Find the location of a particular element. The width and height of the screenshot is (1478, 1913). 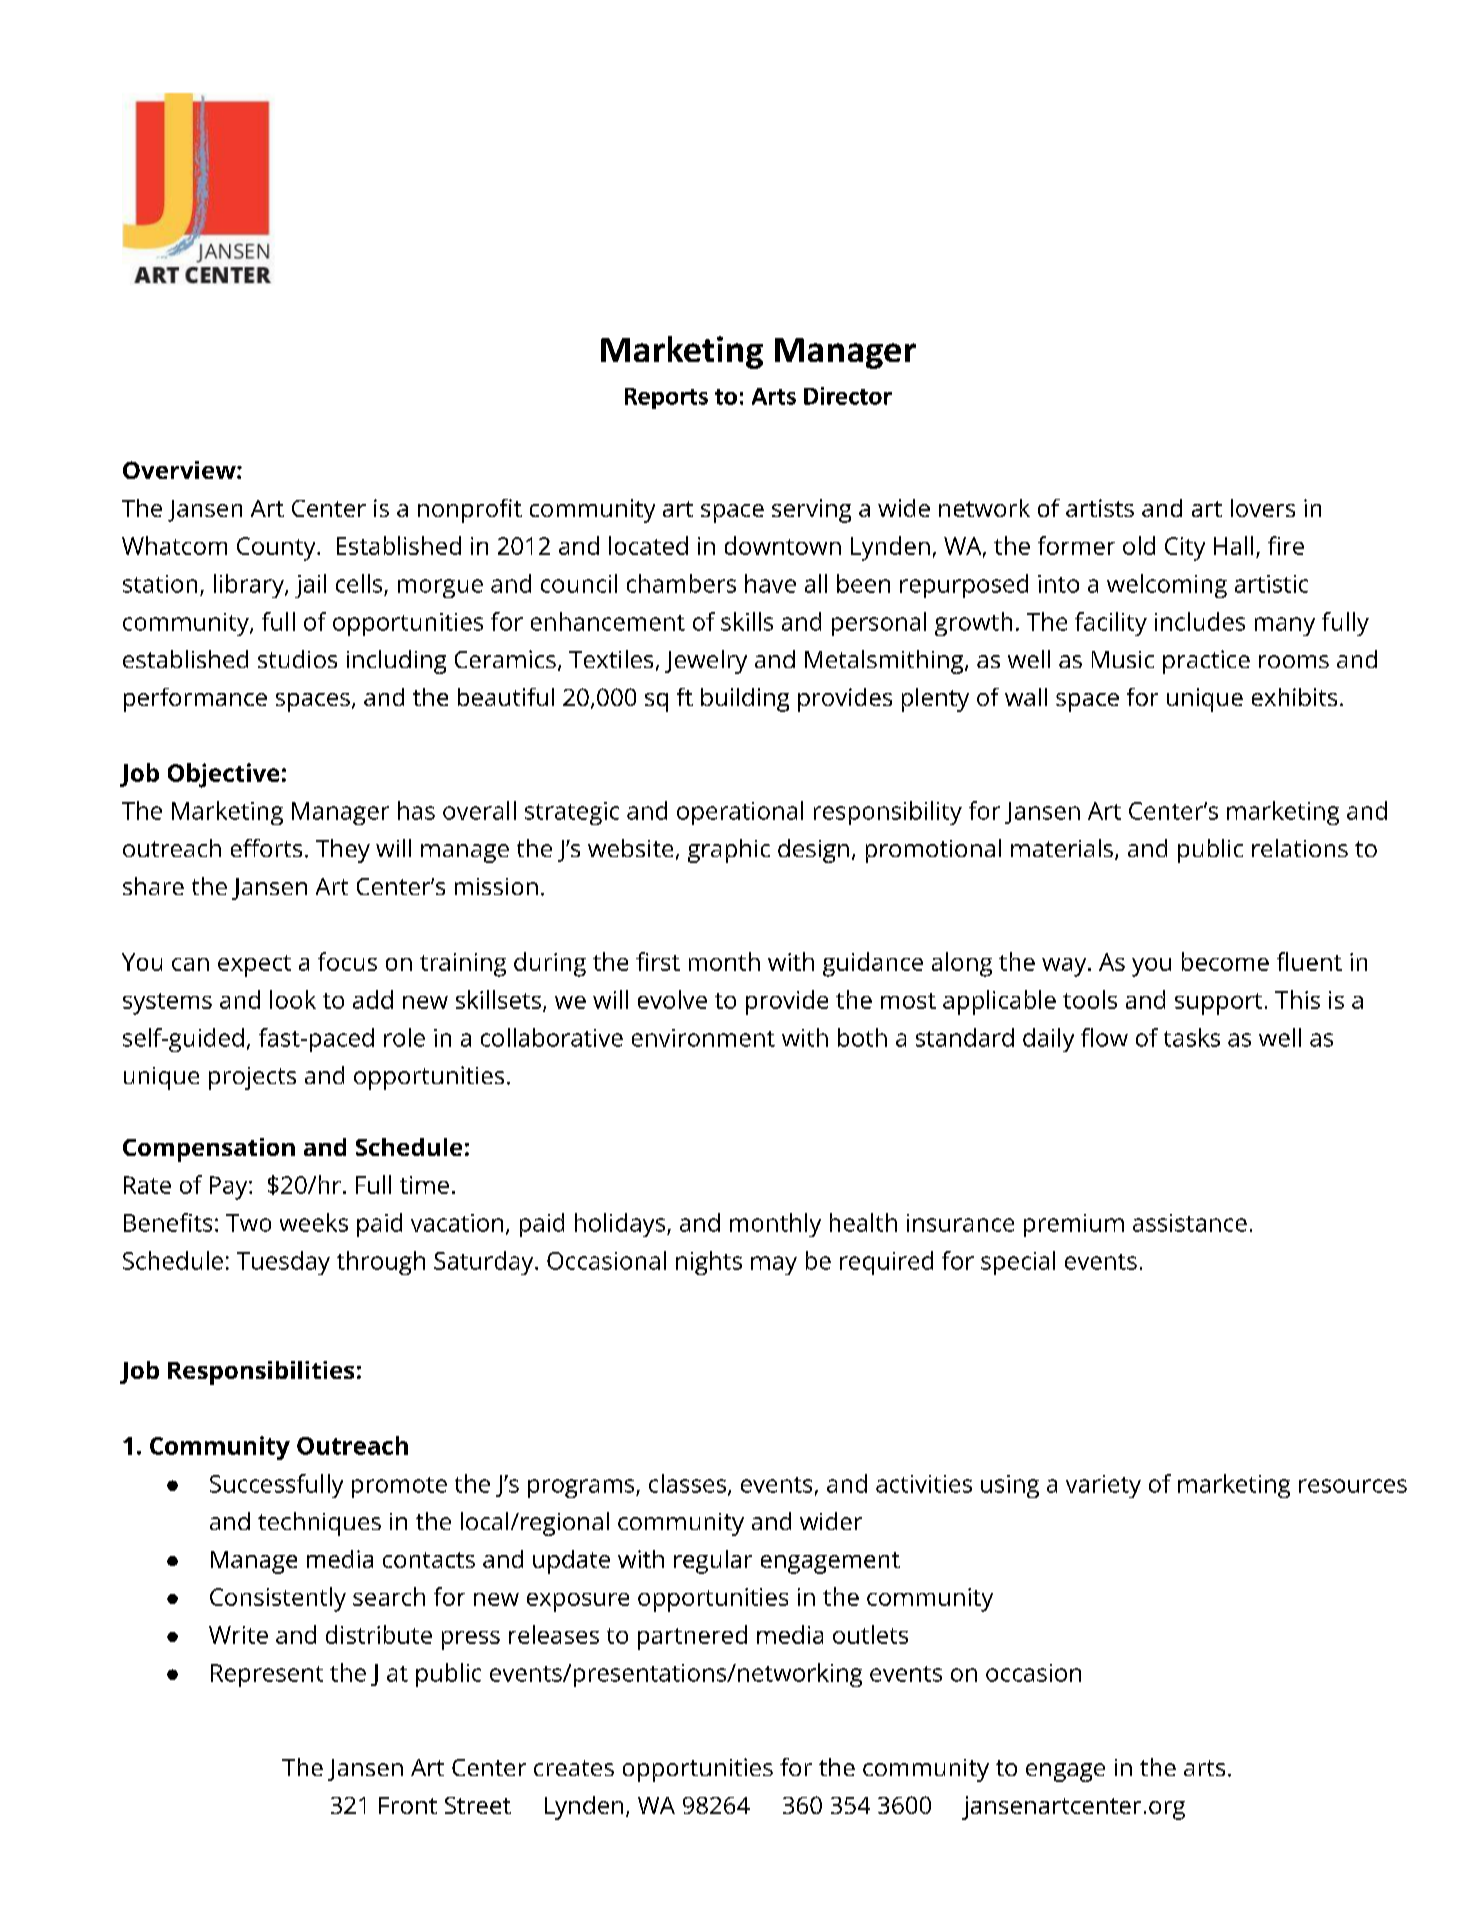

practice is located at coordinates (1206, 662).
